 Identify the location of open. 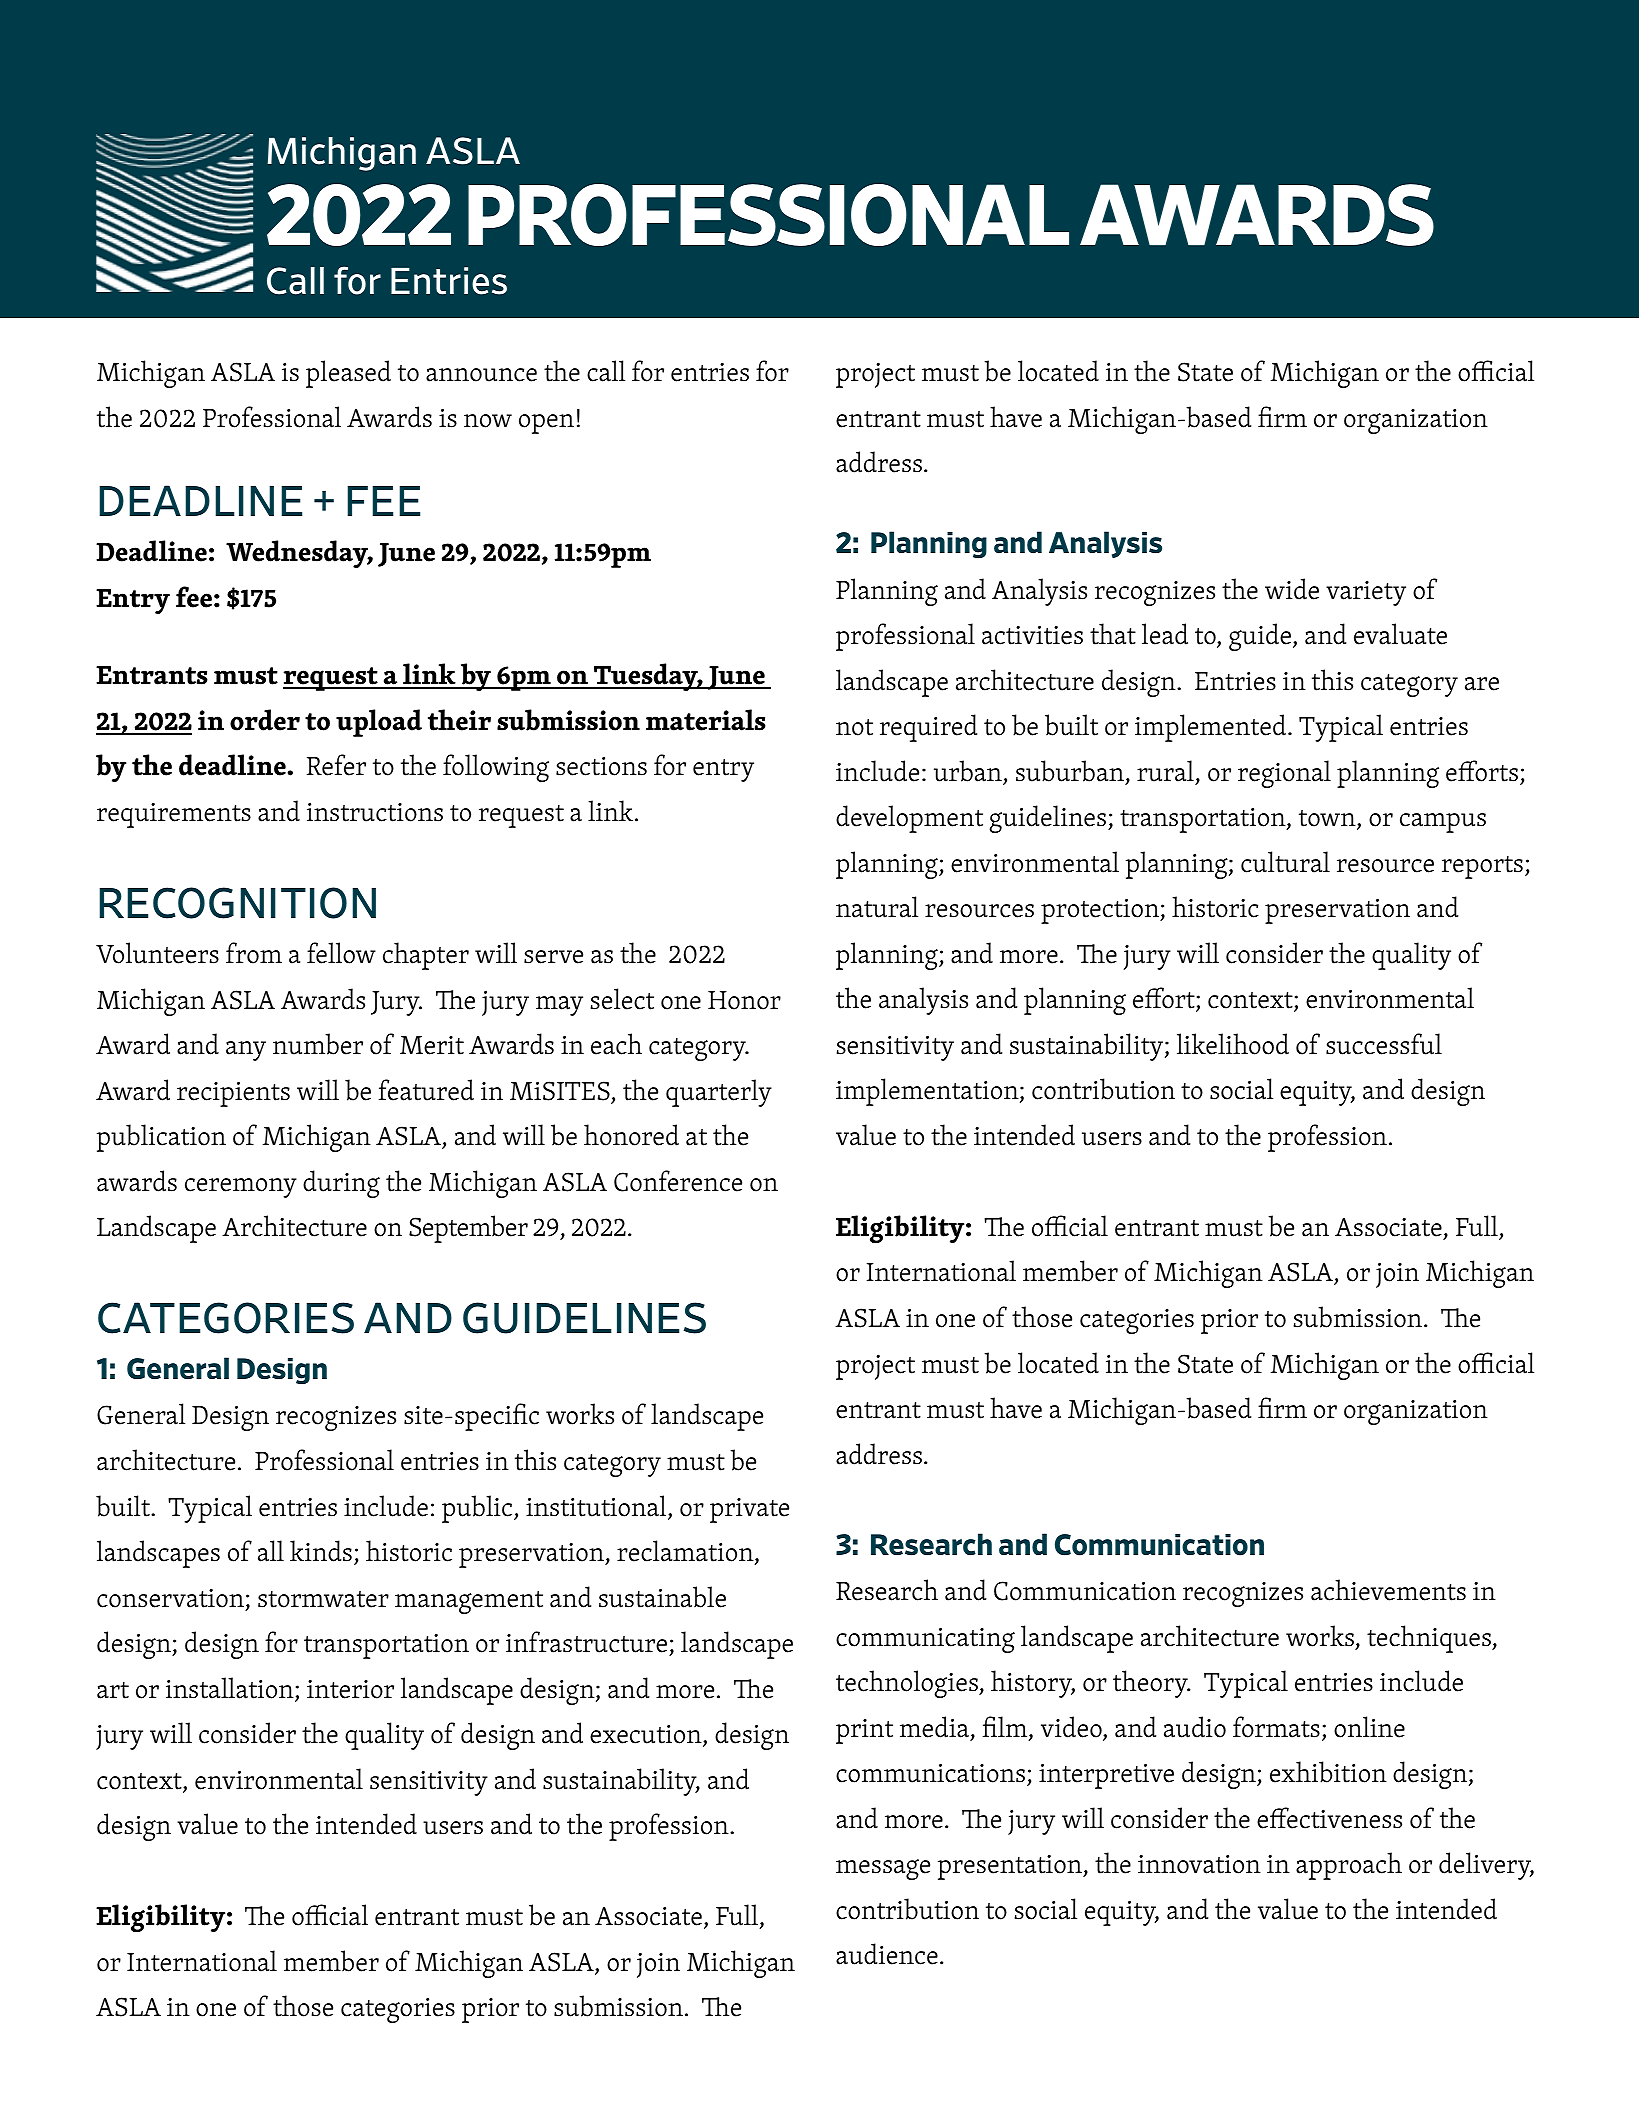
(546, 424).
